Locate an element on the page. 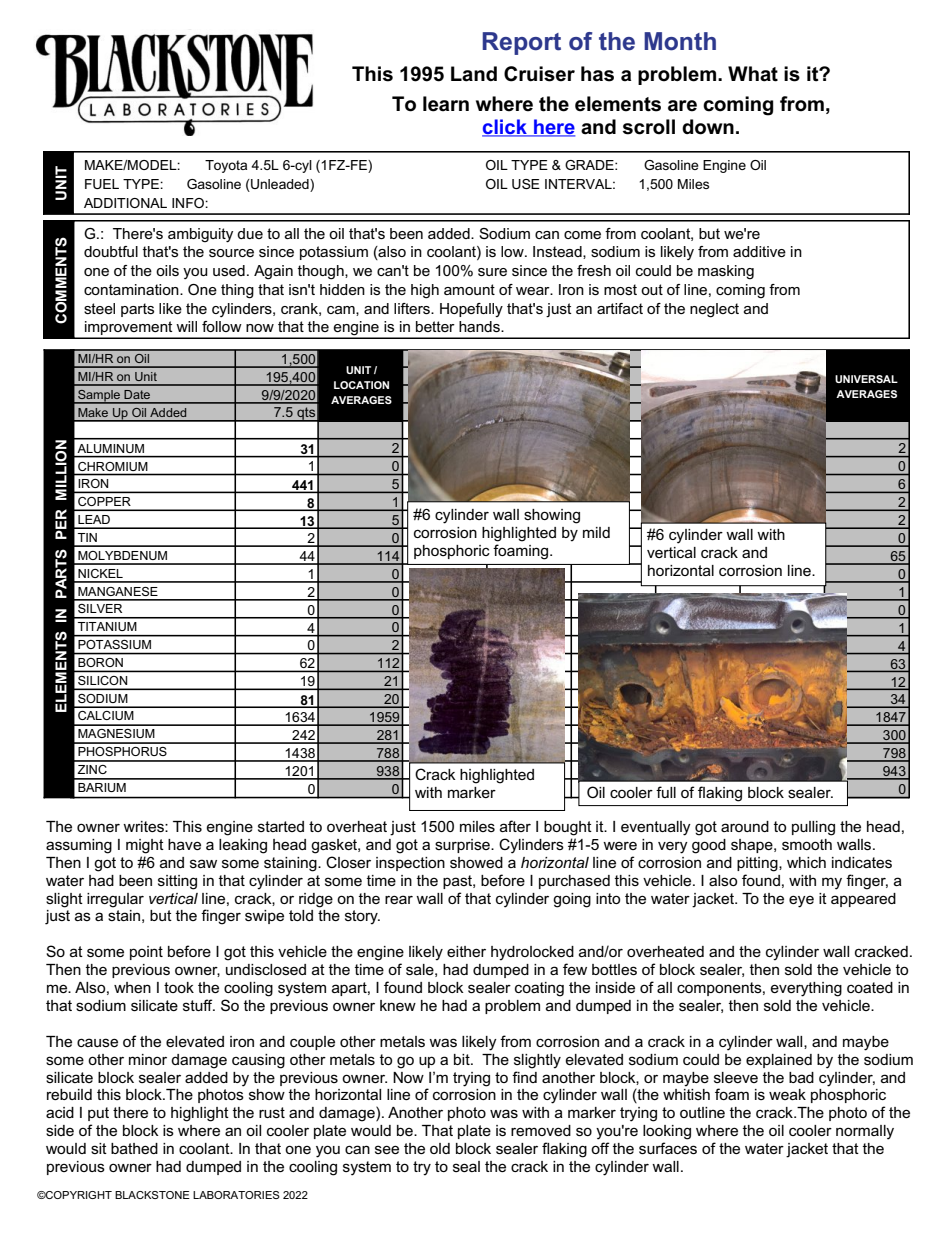 The width and height of the image is (952, 1233). see is located at coordinates (387, 1149).
